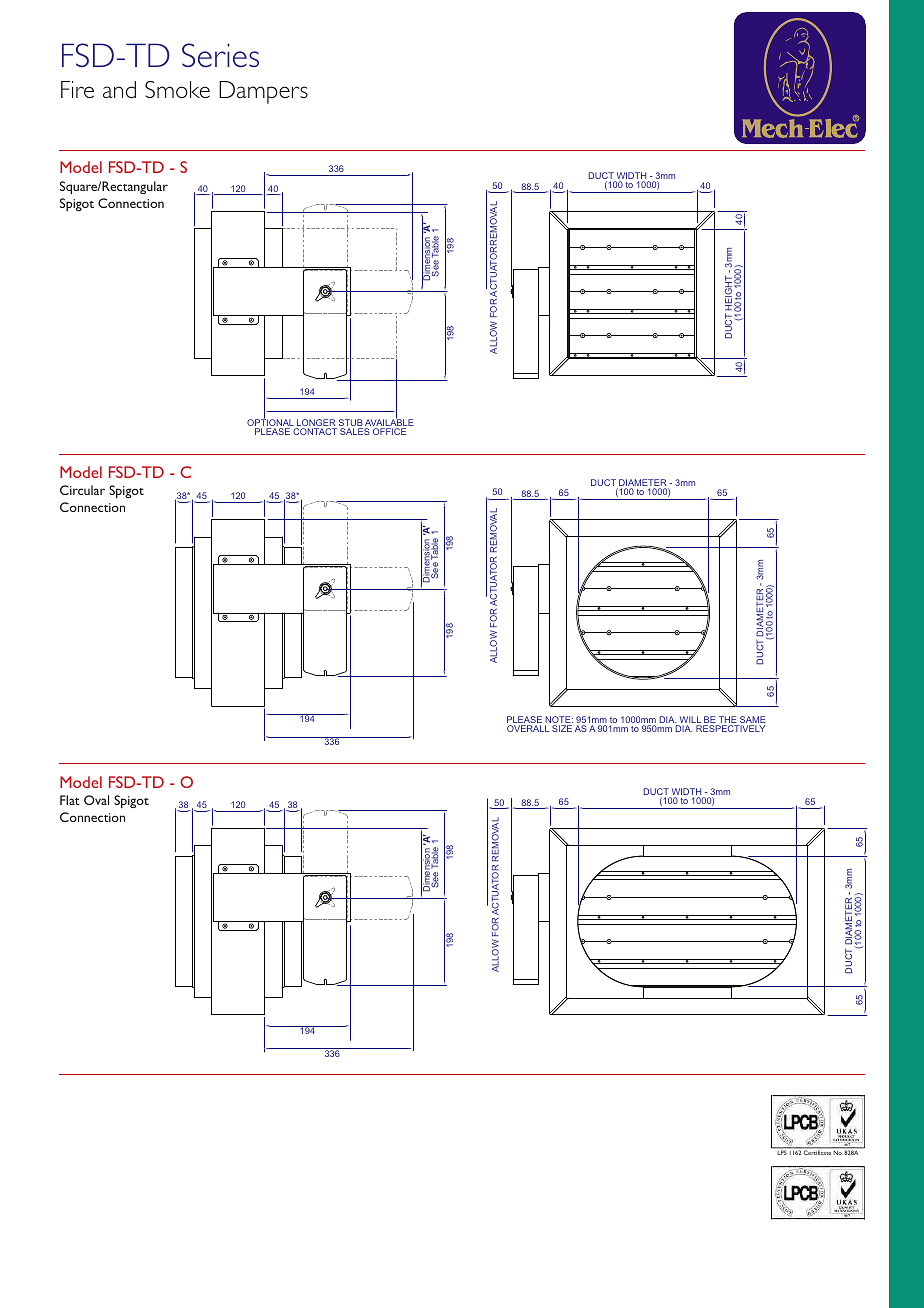 This image has width=924, height=1308. What do you see at coordinates (562, 728) in the image?
I see `SIZE` at bounding box center [562, 728].
